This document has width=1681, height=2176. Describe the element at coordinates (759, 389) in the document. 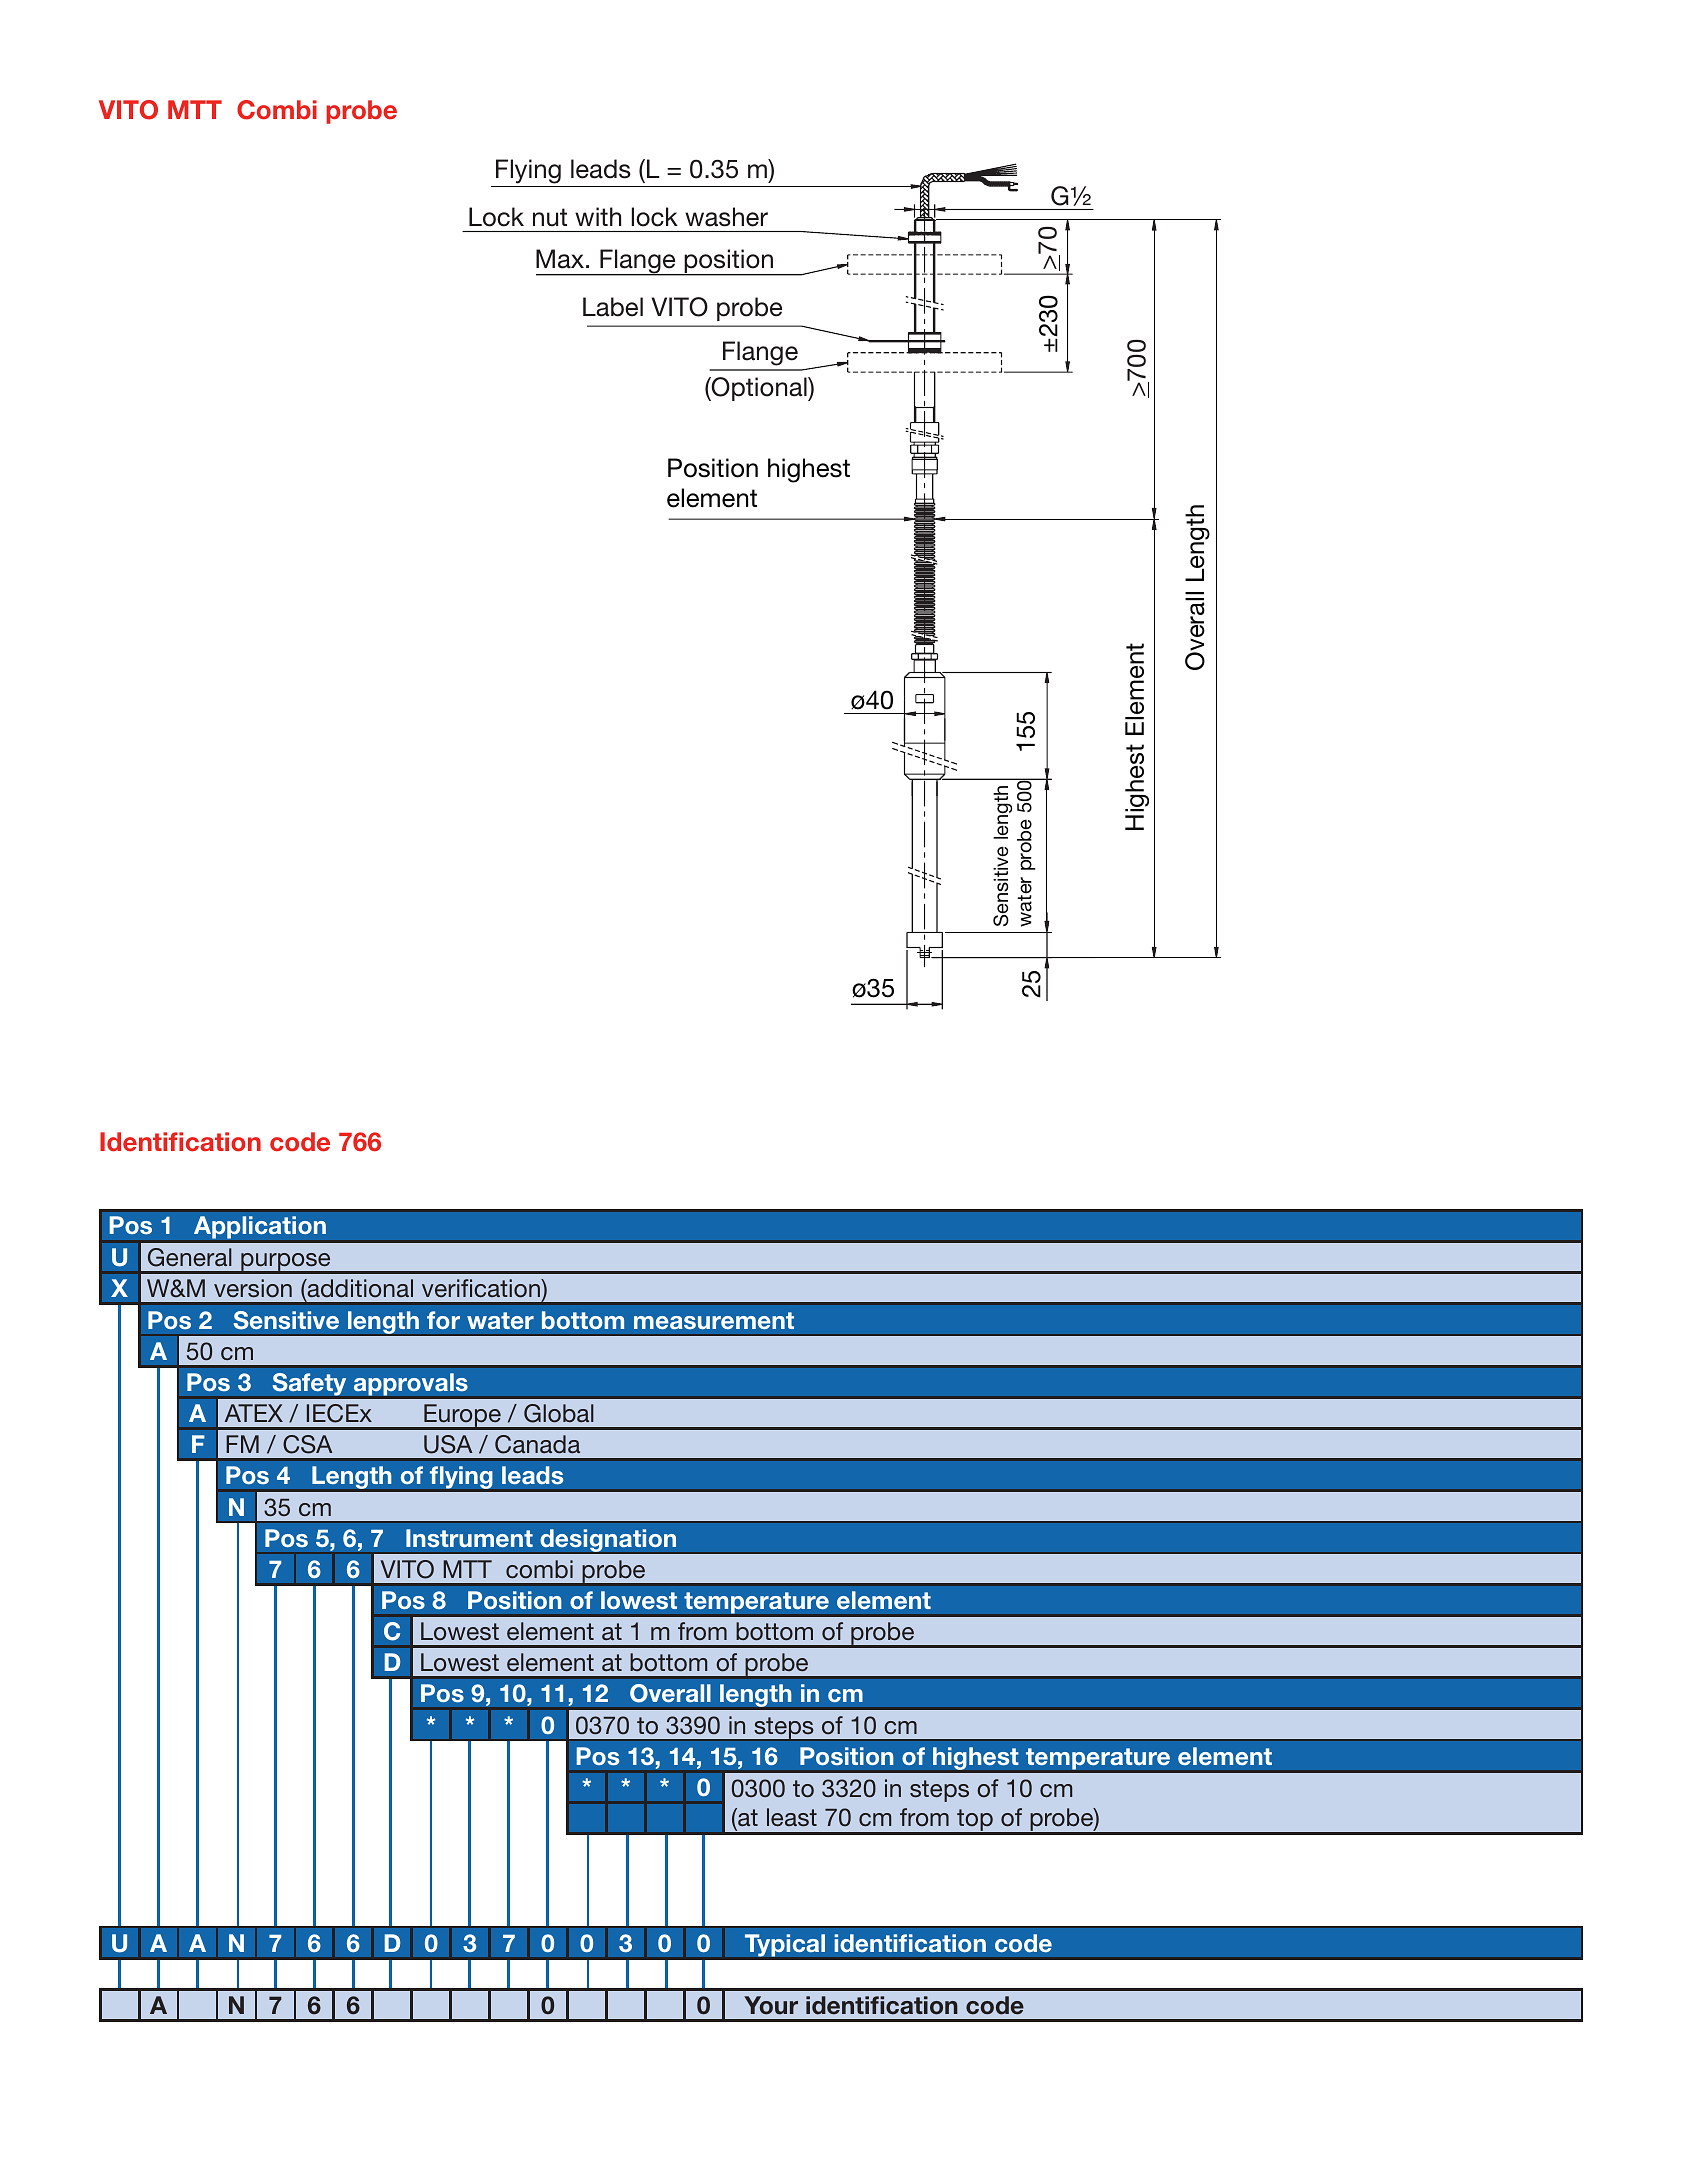

I see `Optional` at that location.
